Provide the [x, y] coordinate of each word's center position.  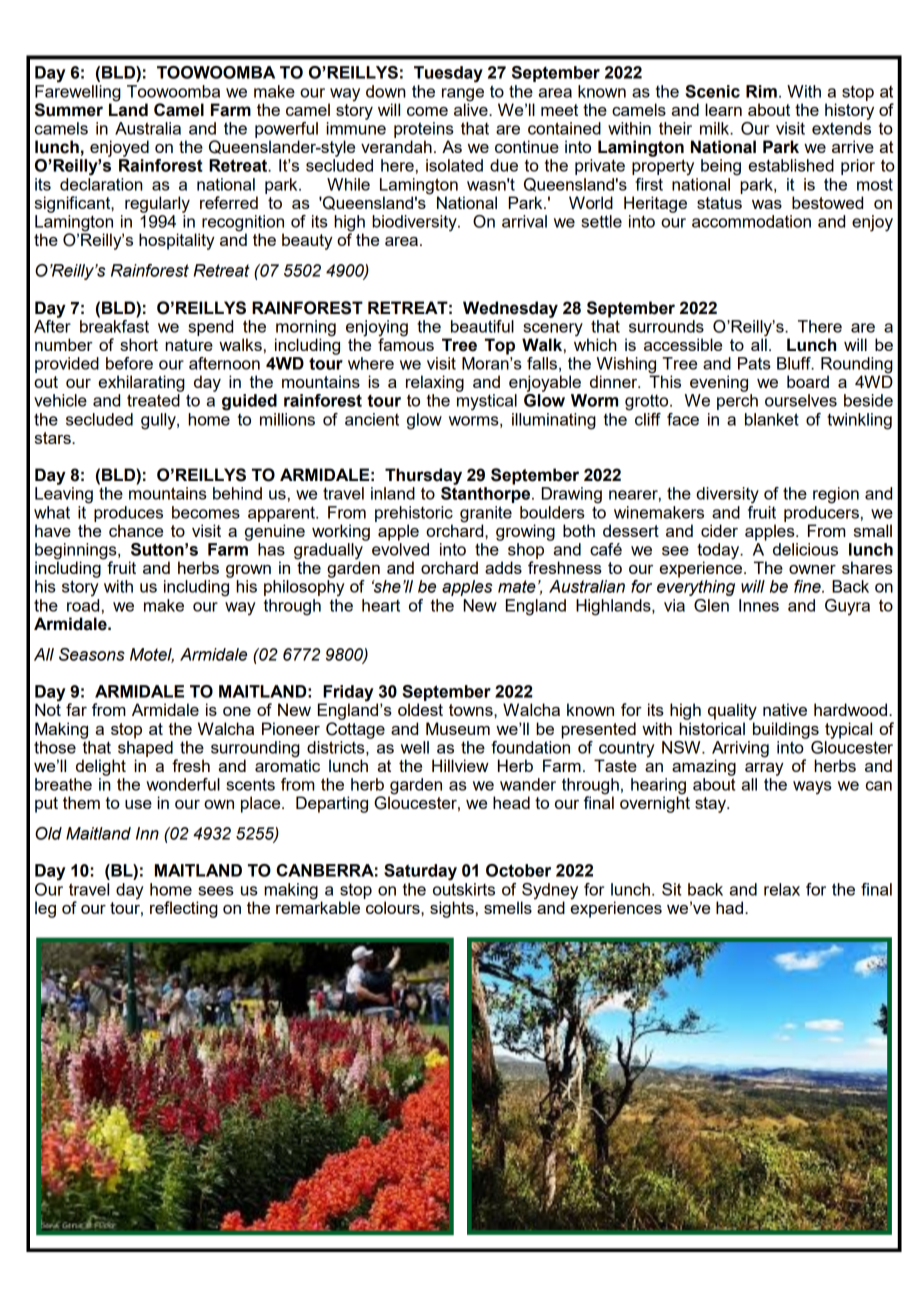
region [836, 495]
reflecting [184, 909]
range [463, 95]
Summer [69, 110]
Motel [152, 655]
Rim [761, 91]
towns [472, 710]
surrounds [666, 326]
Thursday [423, 476]
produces [128, 514]
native [785, 709]
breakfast [114, 325]
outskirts [464, 888]
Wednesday [510, 309]
